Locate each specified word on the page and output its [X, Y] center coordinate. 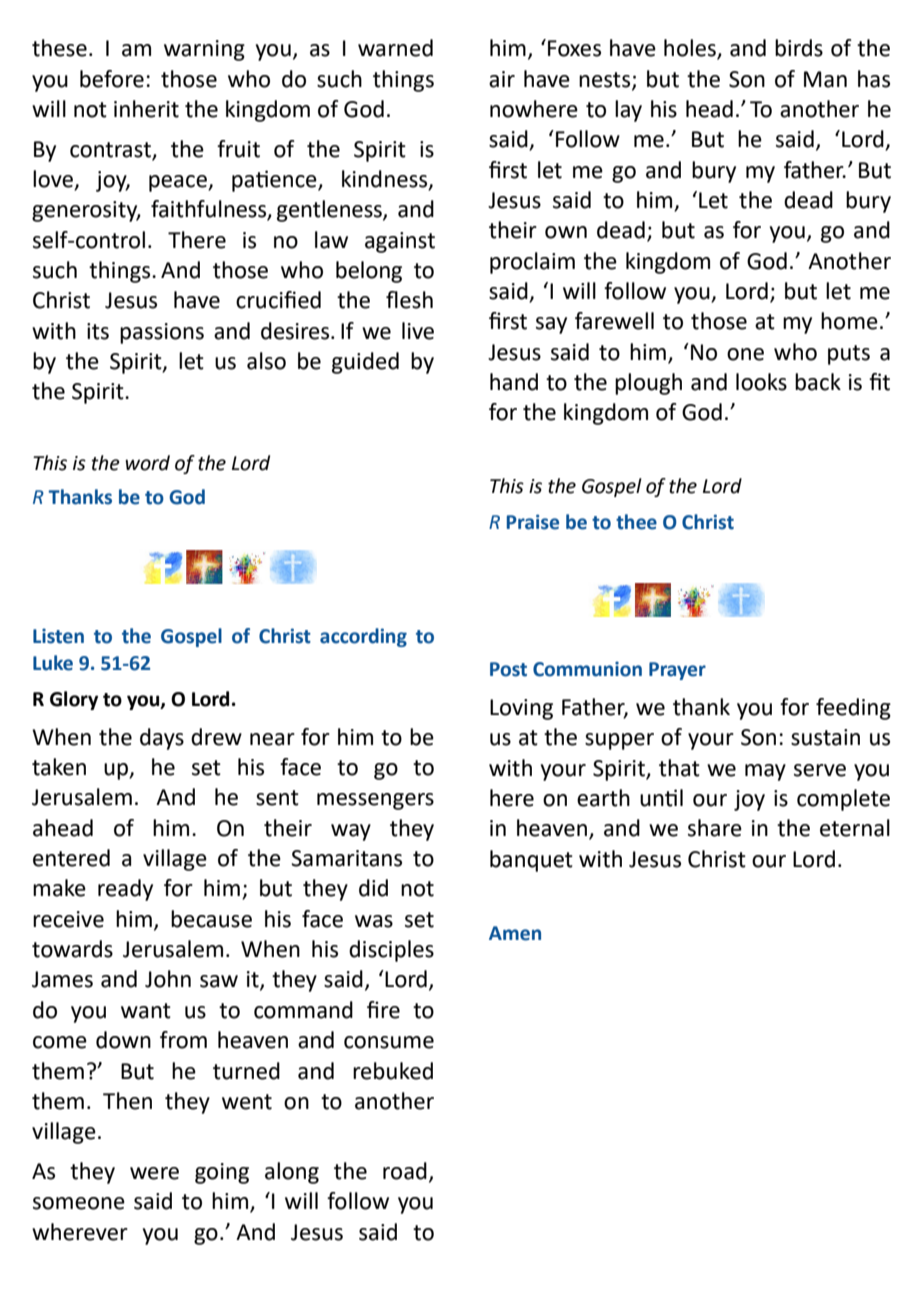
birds [799, 48]
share [715, 828]
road [405, 1171]
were [154, 1173]
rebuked [393, 1071]
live [418, 331]
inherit [146, 109]
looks [761, 382]
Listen [58, 636]
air [502, 79]
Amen [515, 933]
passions [162, 333]
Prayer [677, 671]
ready [125, 890]
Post [508, 669]
